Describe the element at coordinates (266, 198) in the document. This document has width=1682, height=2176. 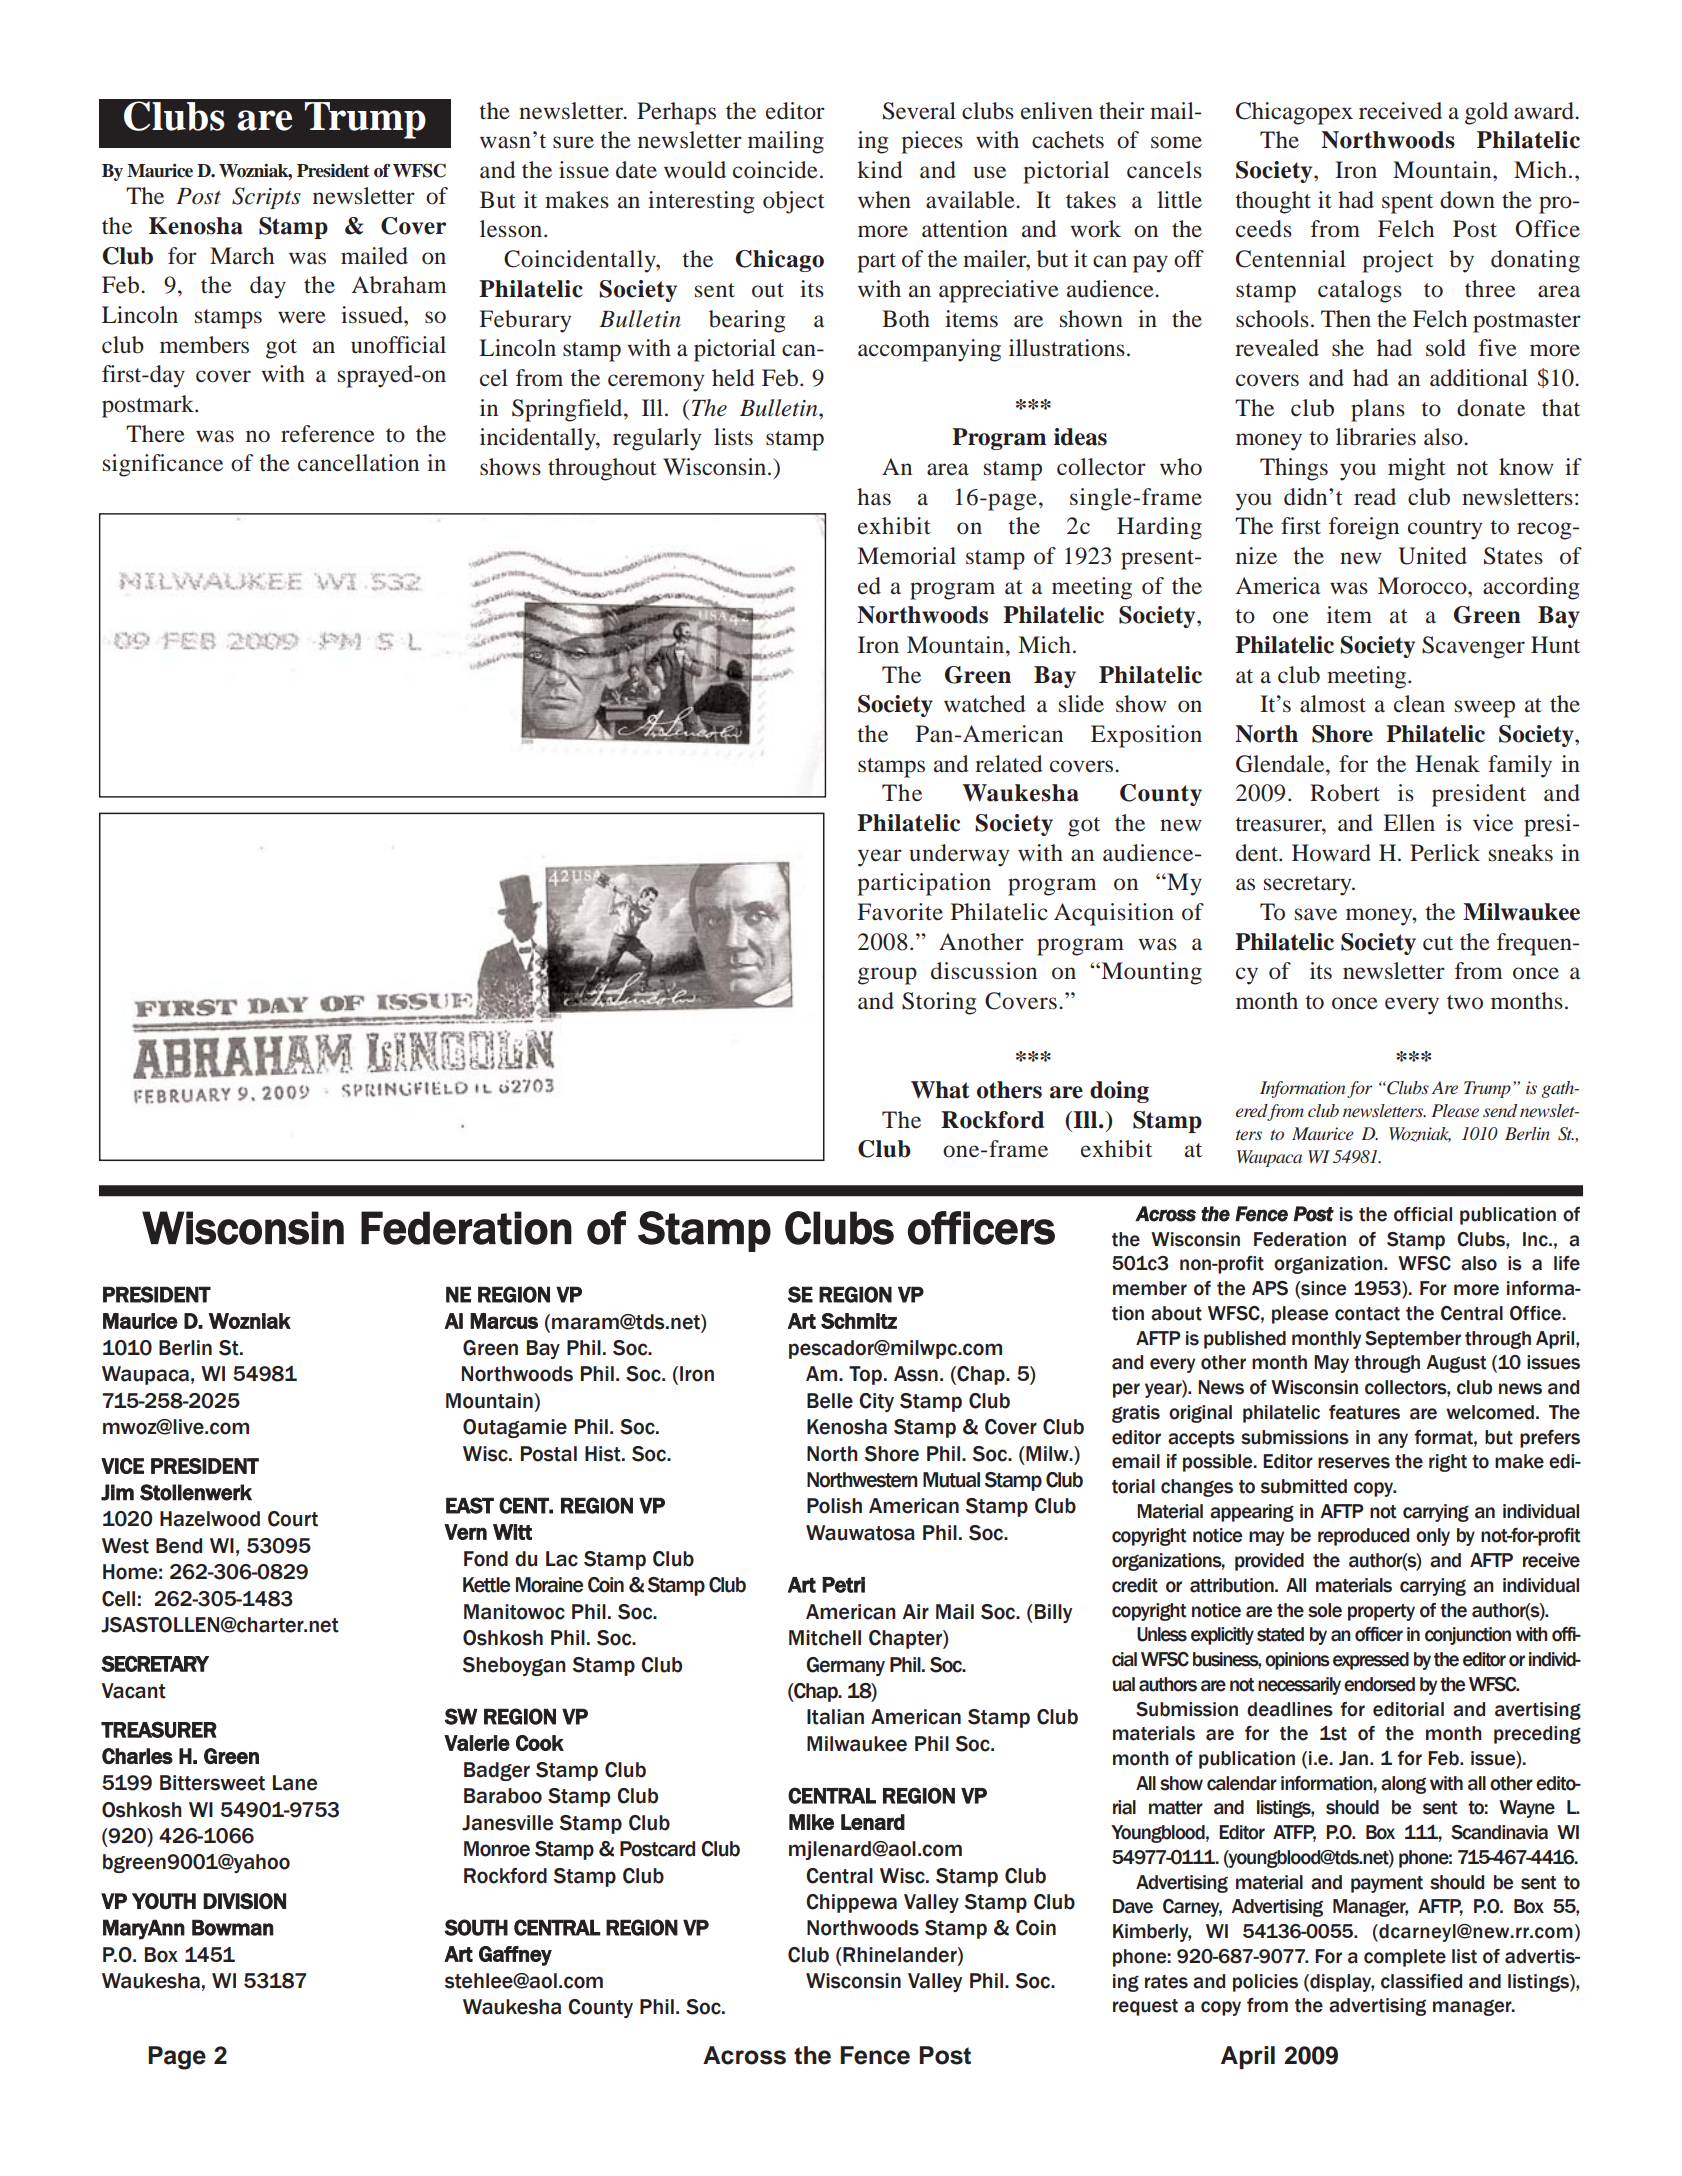
I see `Scripts` at that location.
